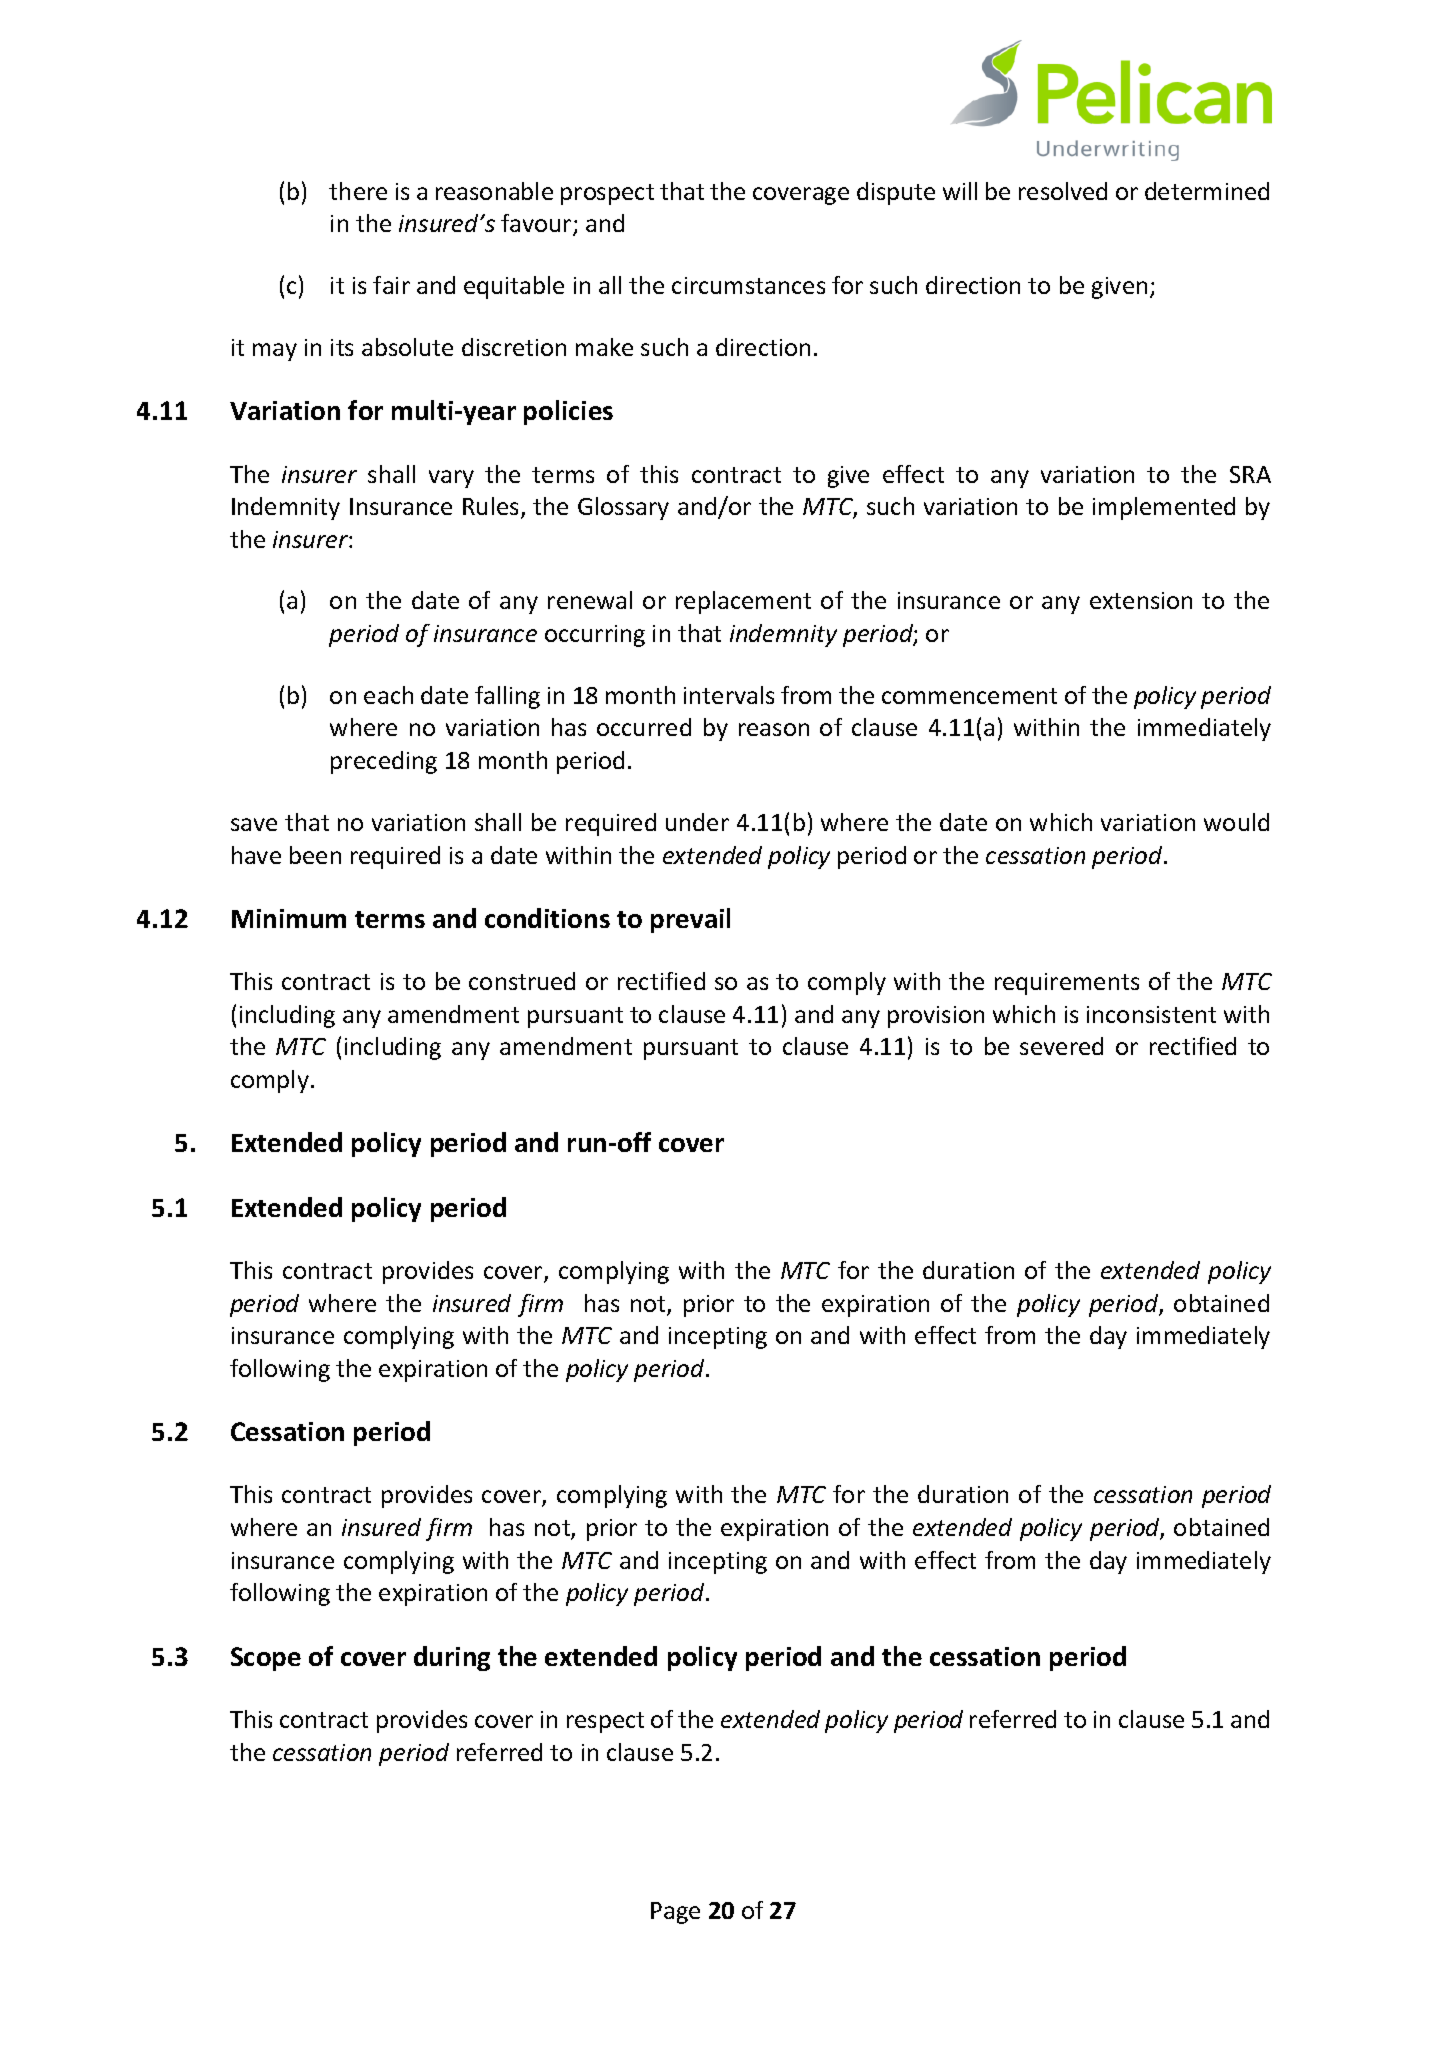 The height and width of the screenshot is (2045, 1446). I want to click on provision, so click(936, 1017).
